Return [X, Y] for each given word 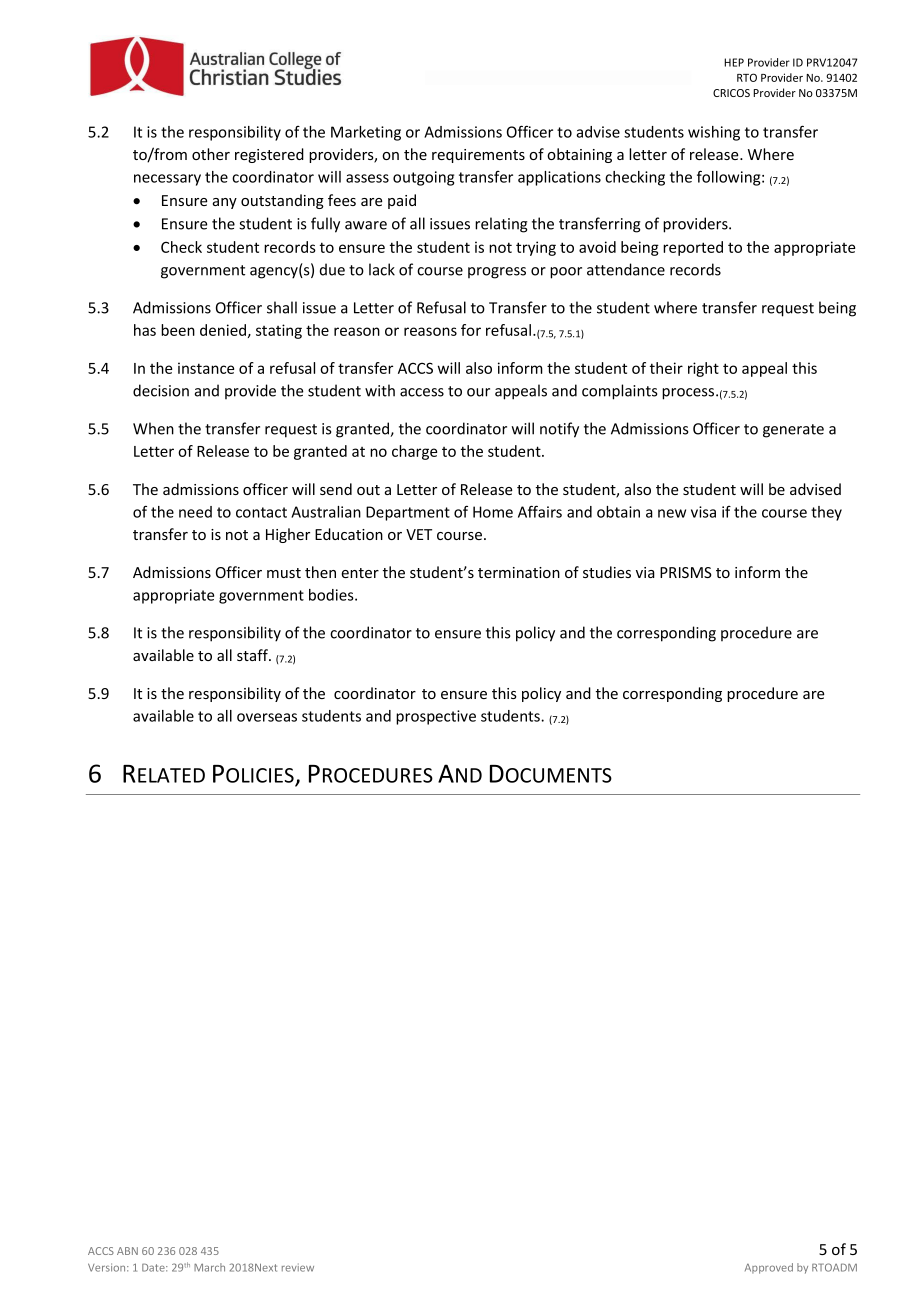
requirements [478, 156]
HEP [734, 62]
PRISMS [686, 572]
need [195, 512]
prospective [436, 717]
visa [703, 512]
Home [493, 512]
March [209, 1267]
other [211, 154]
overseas [267, 717]
